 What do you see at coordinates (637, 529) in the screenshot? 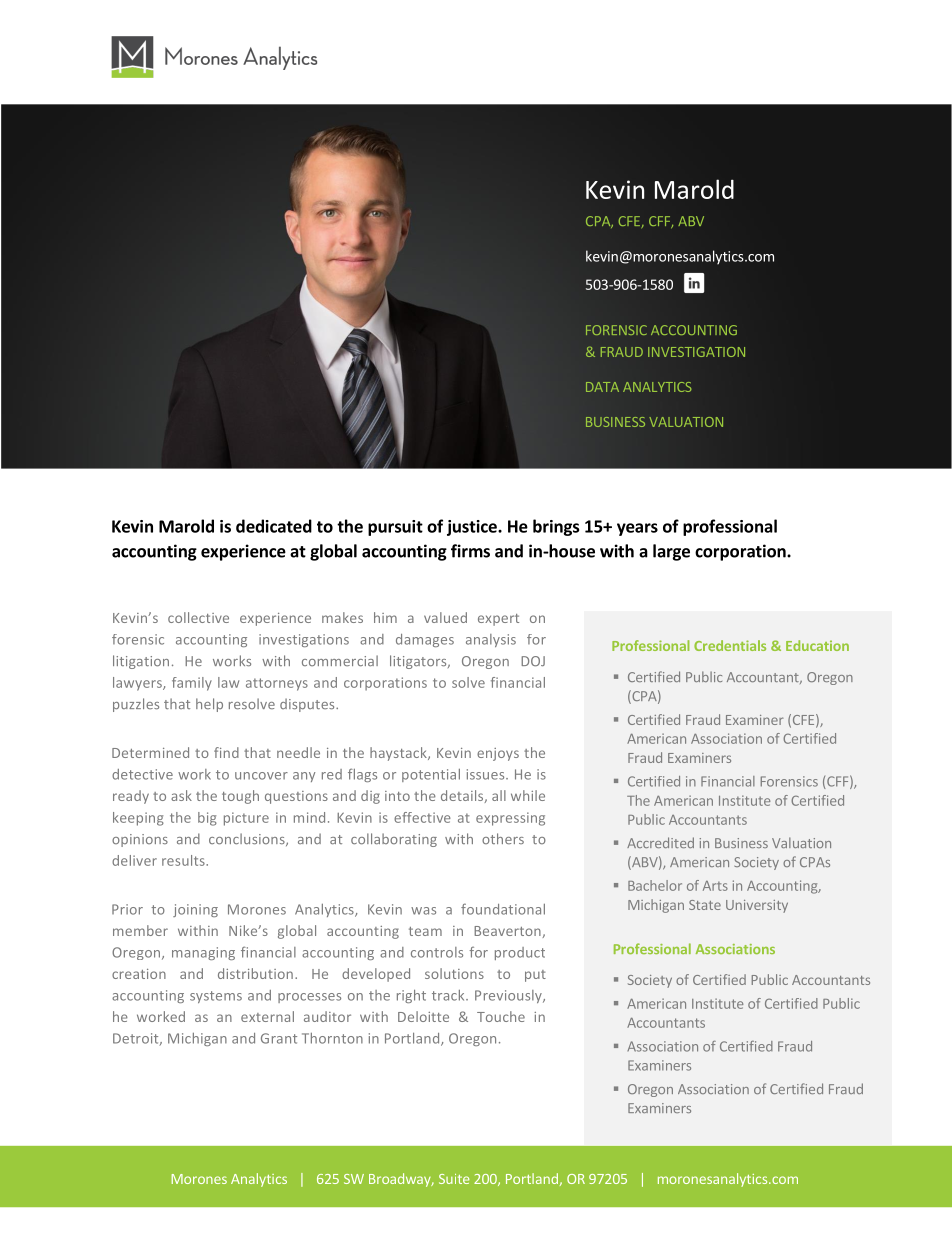
I see `years` at bounding box center [637, 529].
